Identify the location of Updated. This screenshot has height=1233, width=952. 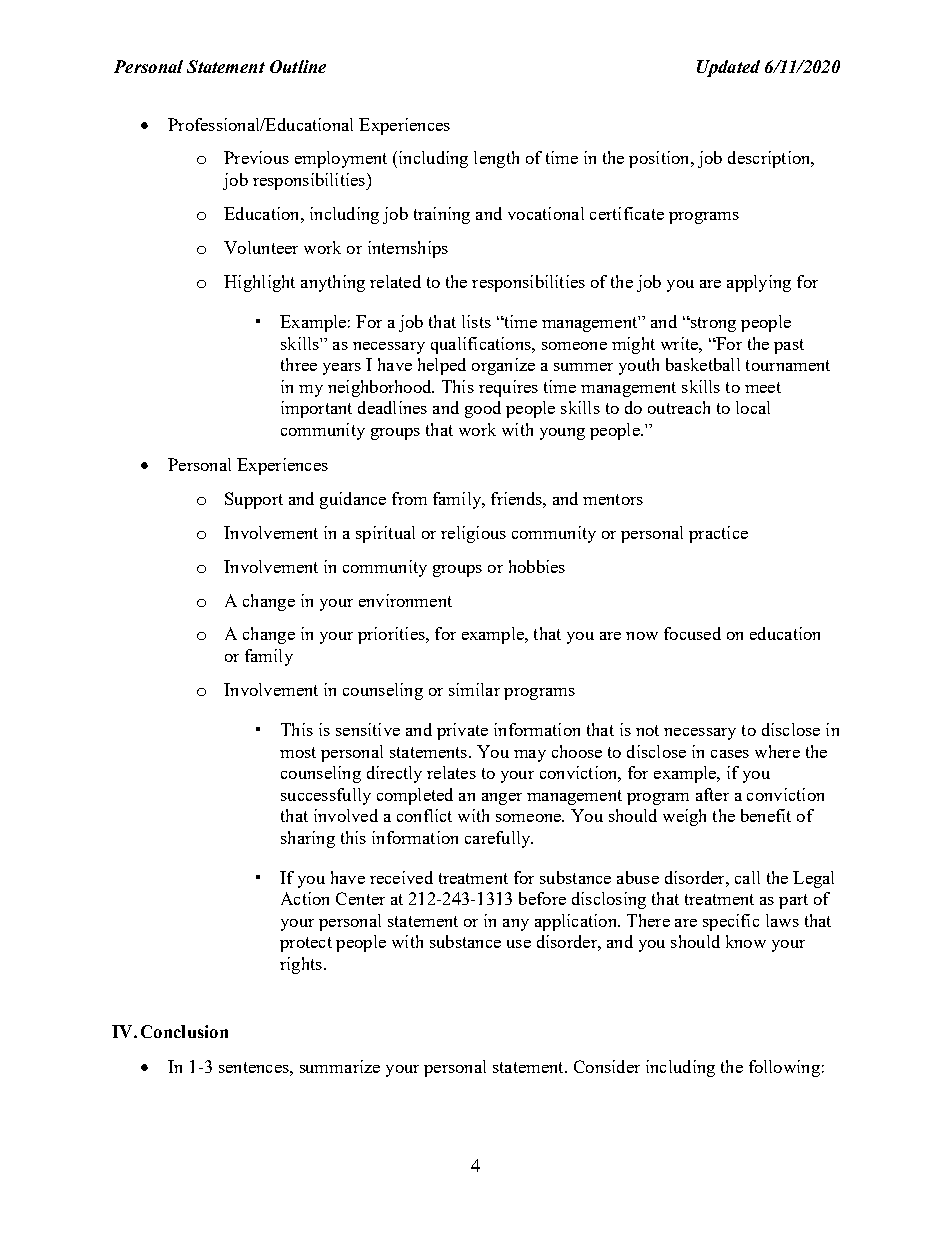
(728, 68).
